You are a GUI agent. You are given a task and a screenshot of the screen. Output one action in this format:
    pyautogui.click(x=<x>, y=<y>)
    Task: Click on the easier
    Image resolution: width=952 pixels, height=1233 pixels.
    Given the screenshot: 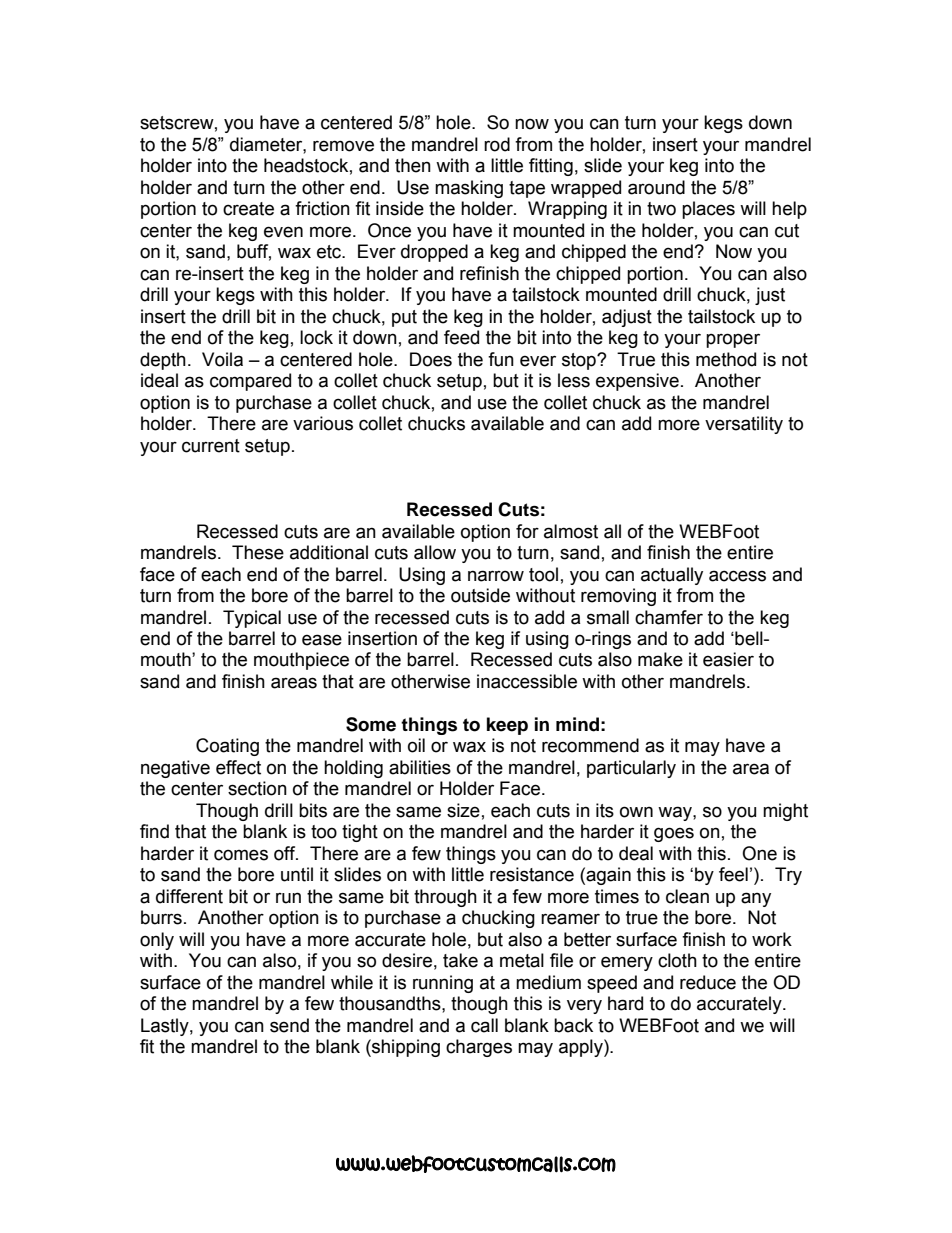 What is the action you would take?
    pyautogui.click(x=728, y=659)
